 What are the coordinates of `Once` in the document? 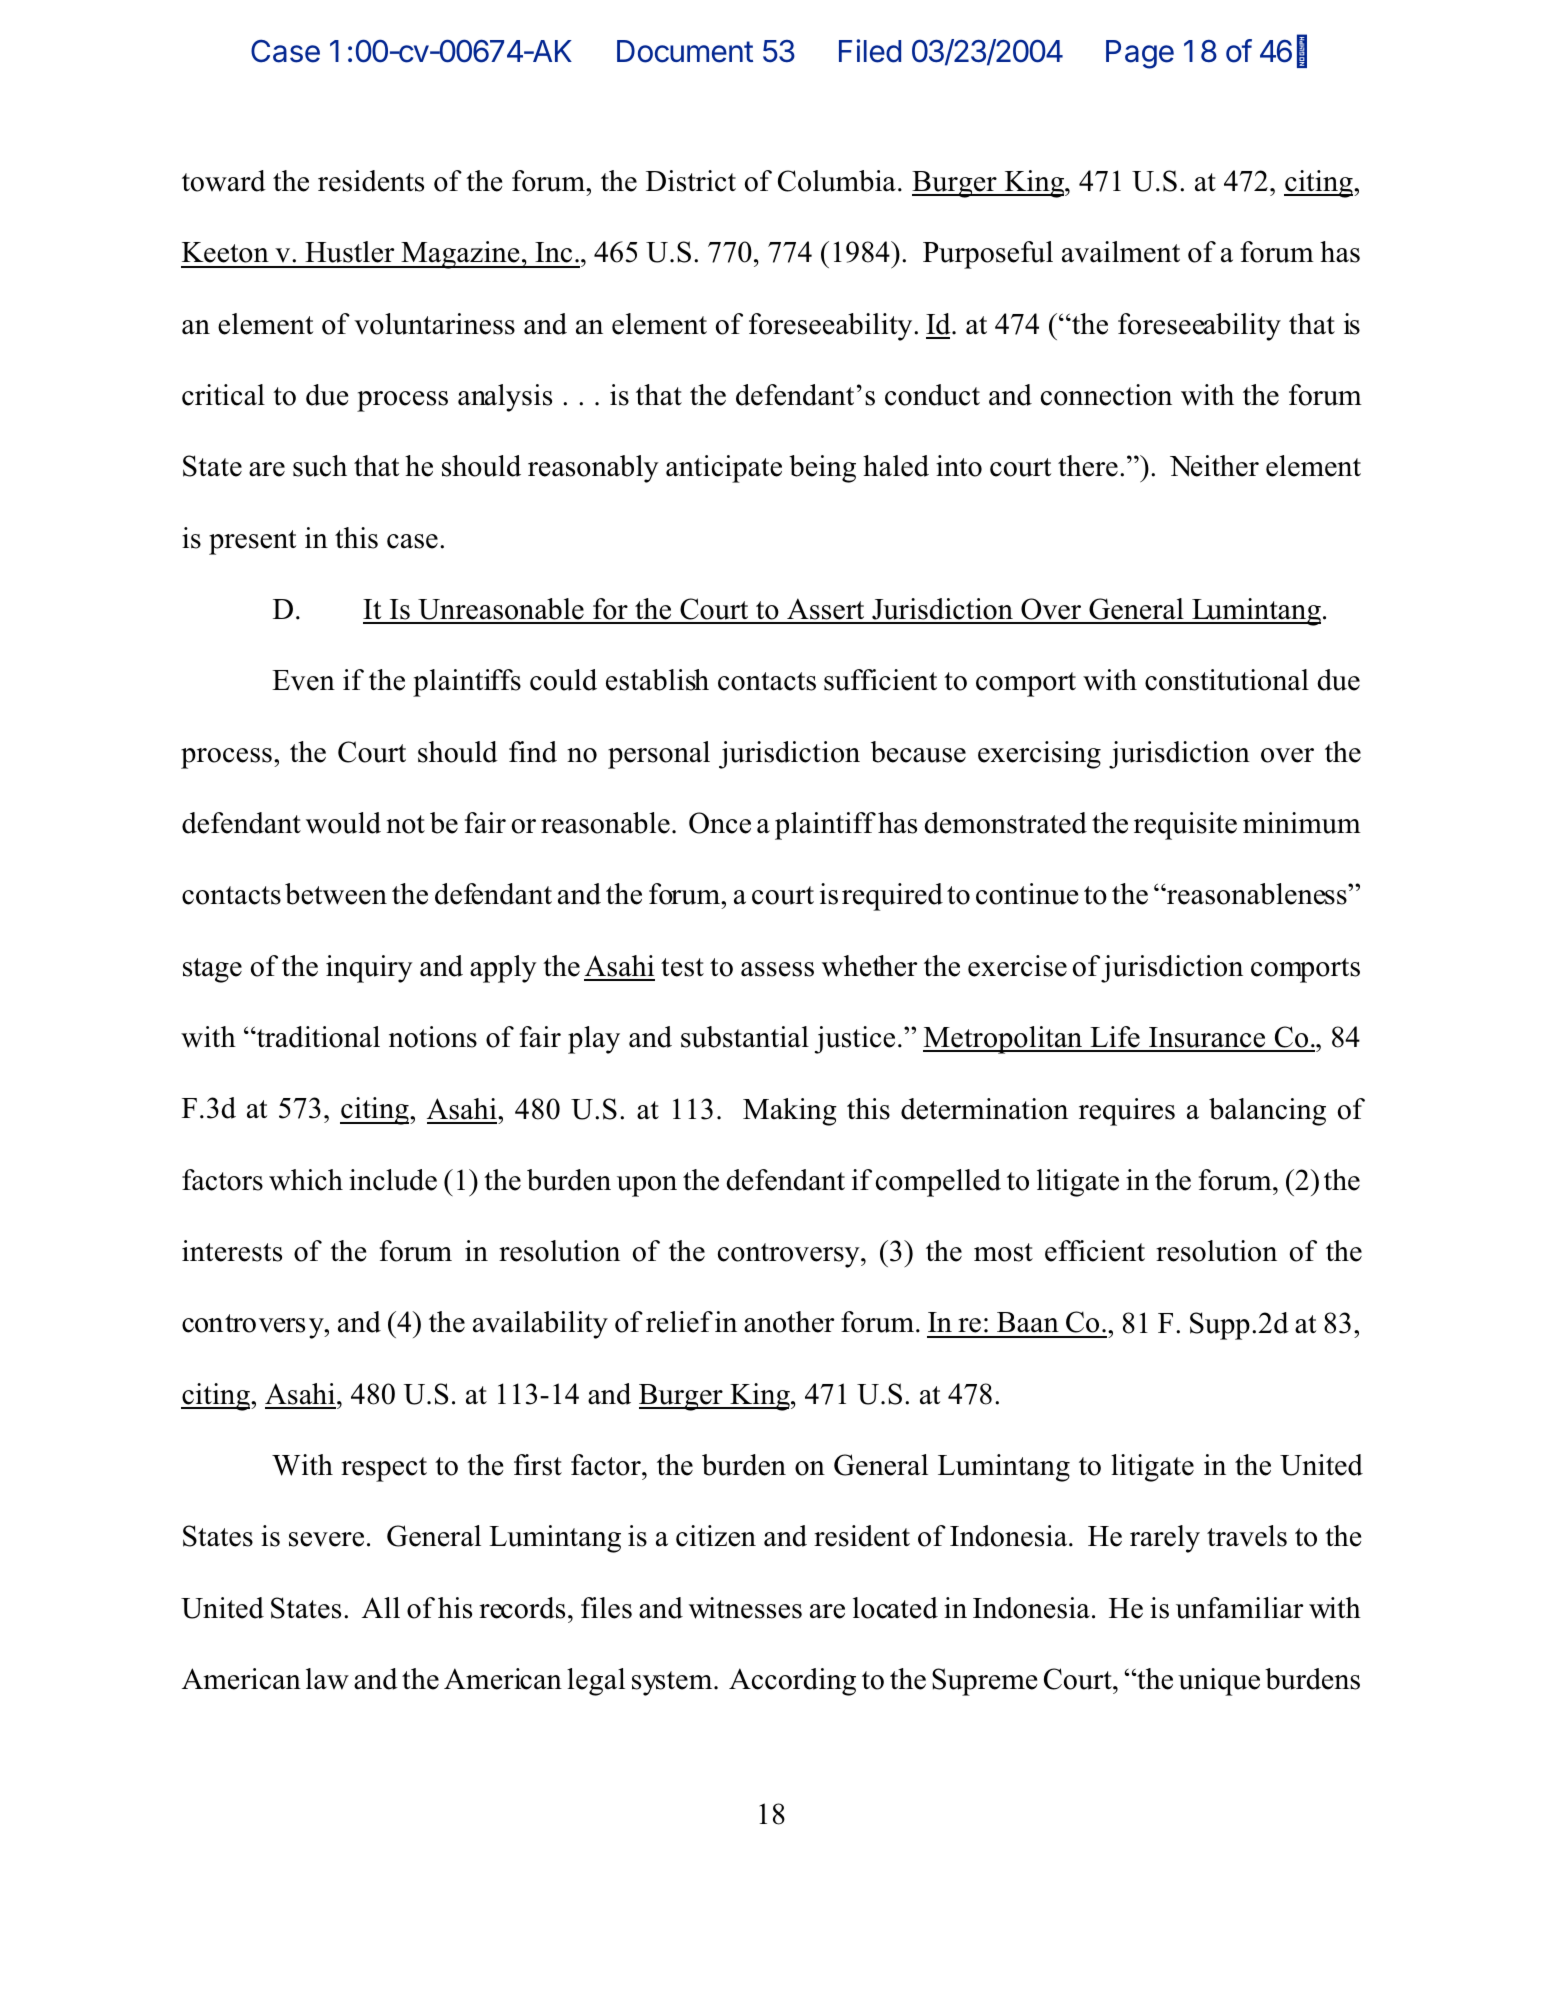 It's located at (720, 823).
